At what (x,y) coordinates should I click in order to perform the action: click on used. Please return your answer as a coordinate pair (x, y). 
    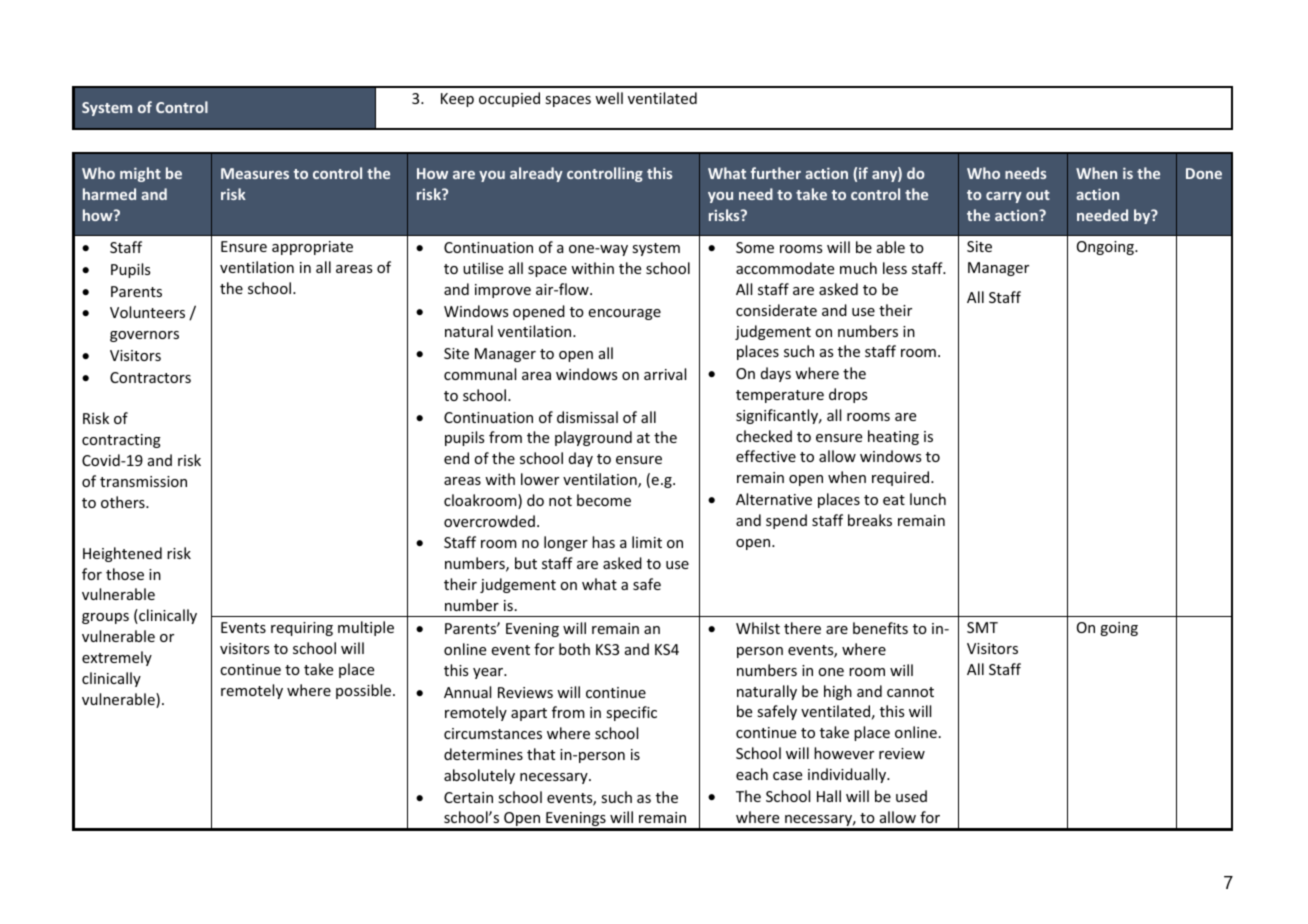
    Looking at the image, I should click on (911, 796).
